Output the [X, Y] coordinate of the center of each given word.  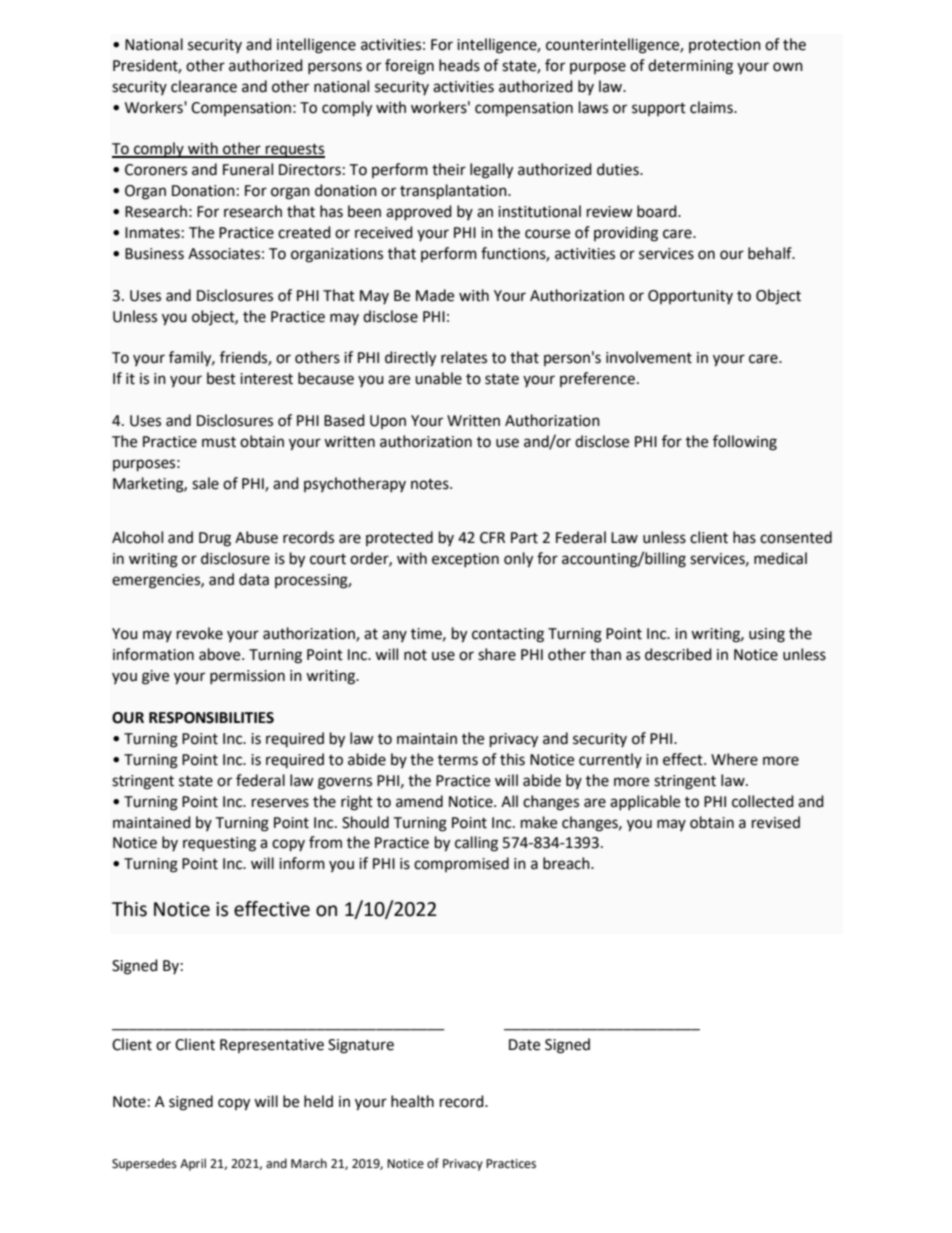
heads [459, 65]
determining [690, 67]
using [767, 635]
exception [465, 560]
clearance [204, 86]
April [193, 1164]
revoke [200, 633]
